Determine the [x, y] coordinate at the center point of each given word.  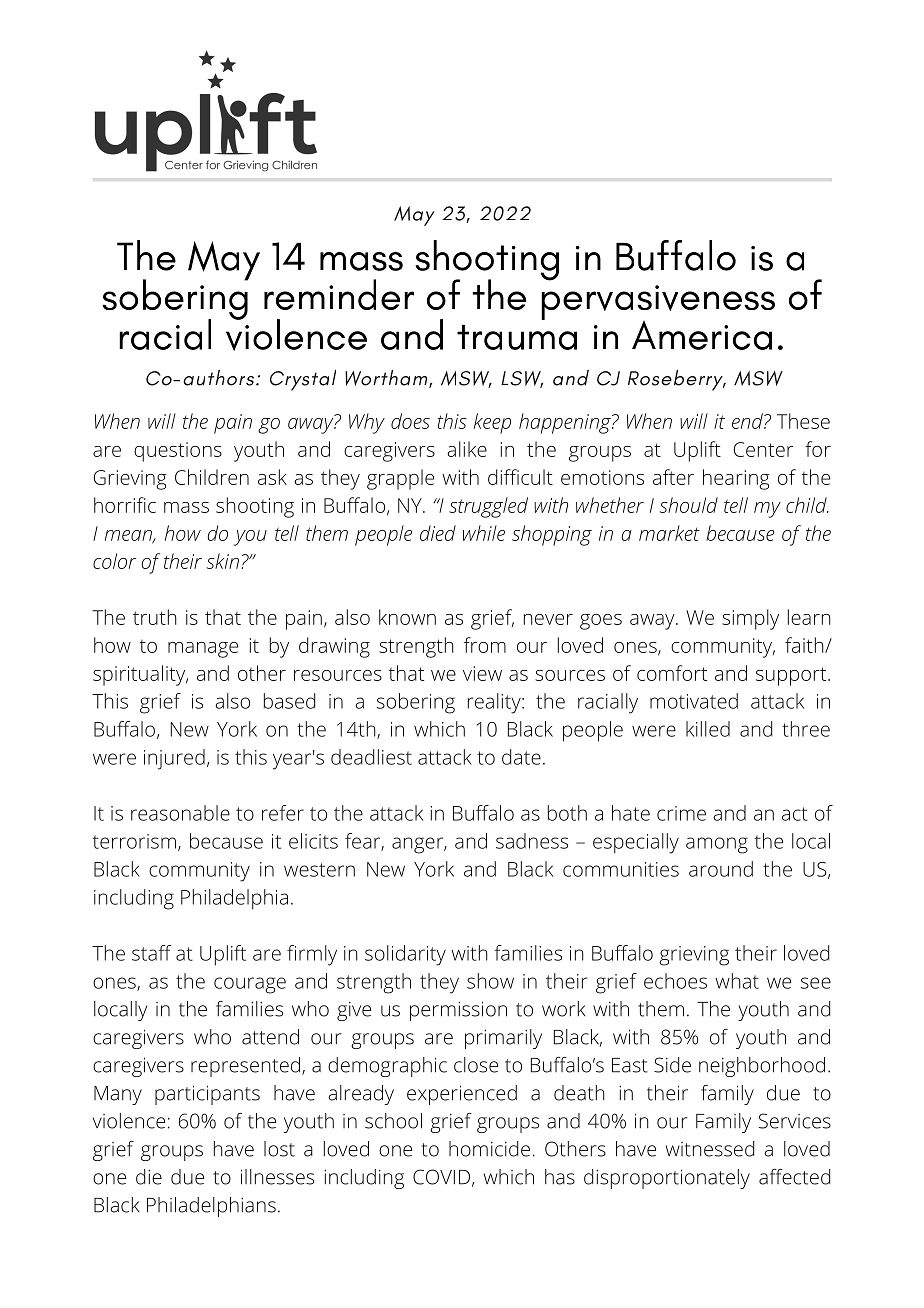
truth [155, 617]
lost [279, 1149]
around [721, 869]
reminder [339, 294]
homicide [489, 1149]
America [702, 335]
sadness [532, 841]
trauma [517, 337]
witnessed [710, 1149]
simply [750, 619]
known [407, 617]
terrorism [134, 841]
